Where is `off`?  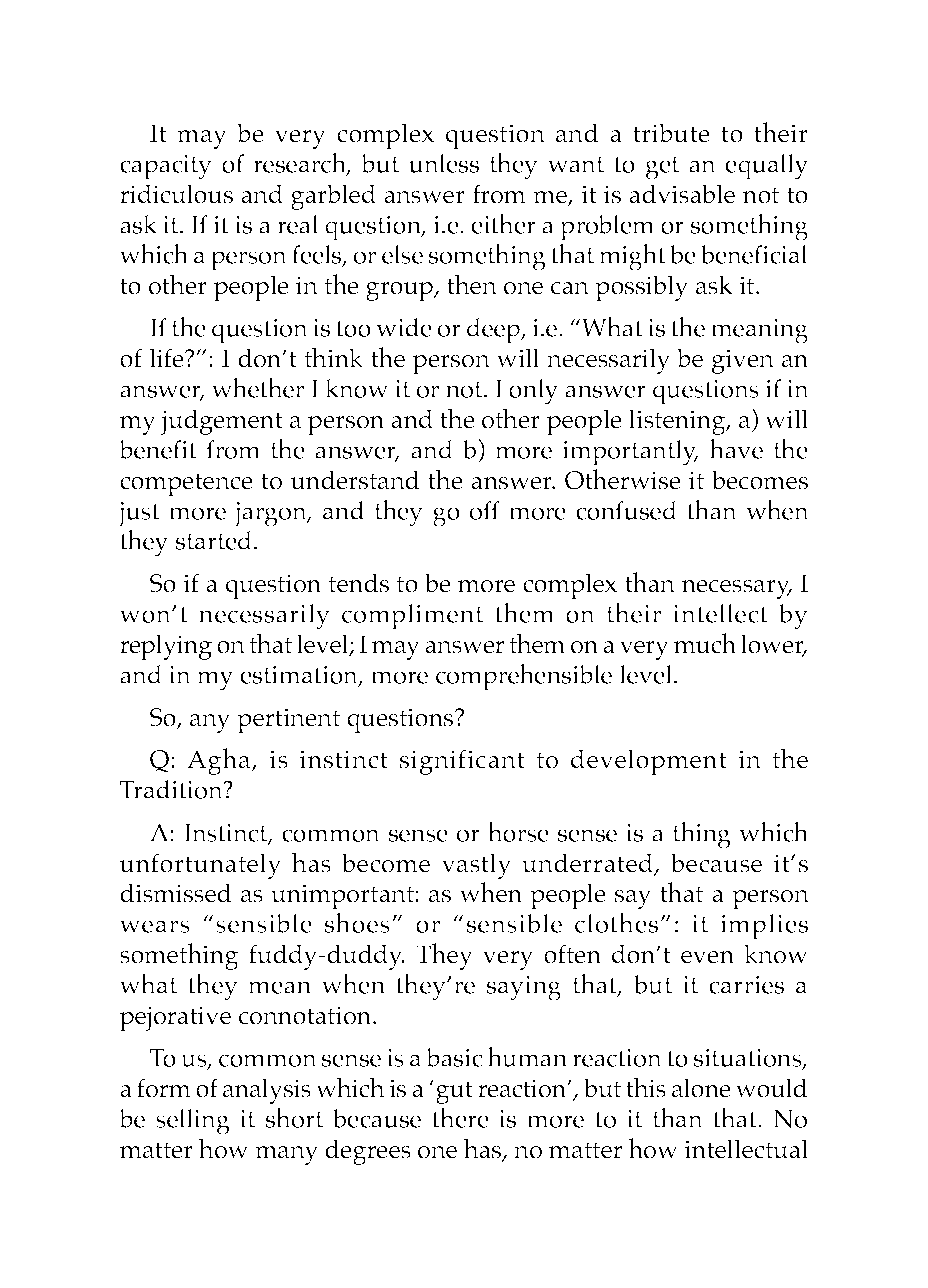 off is located at coordinates (485, 510).
